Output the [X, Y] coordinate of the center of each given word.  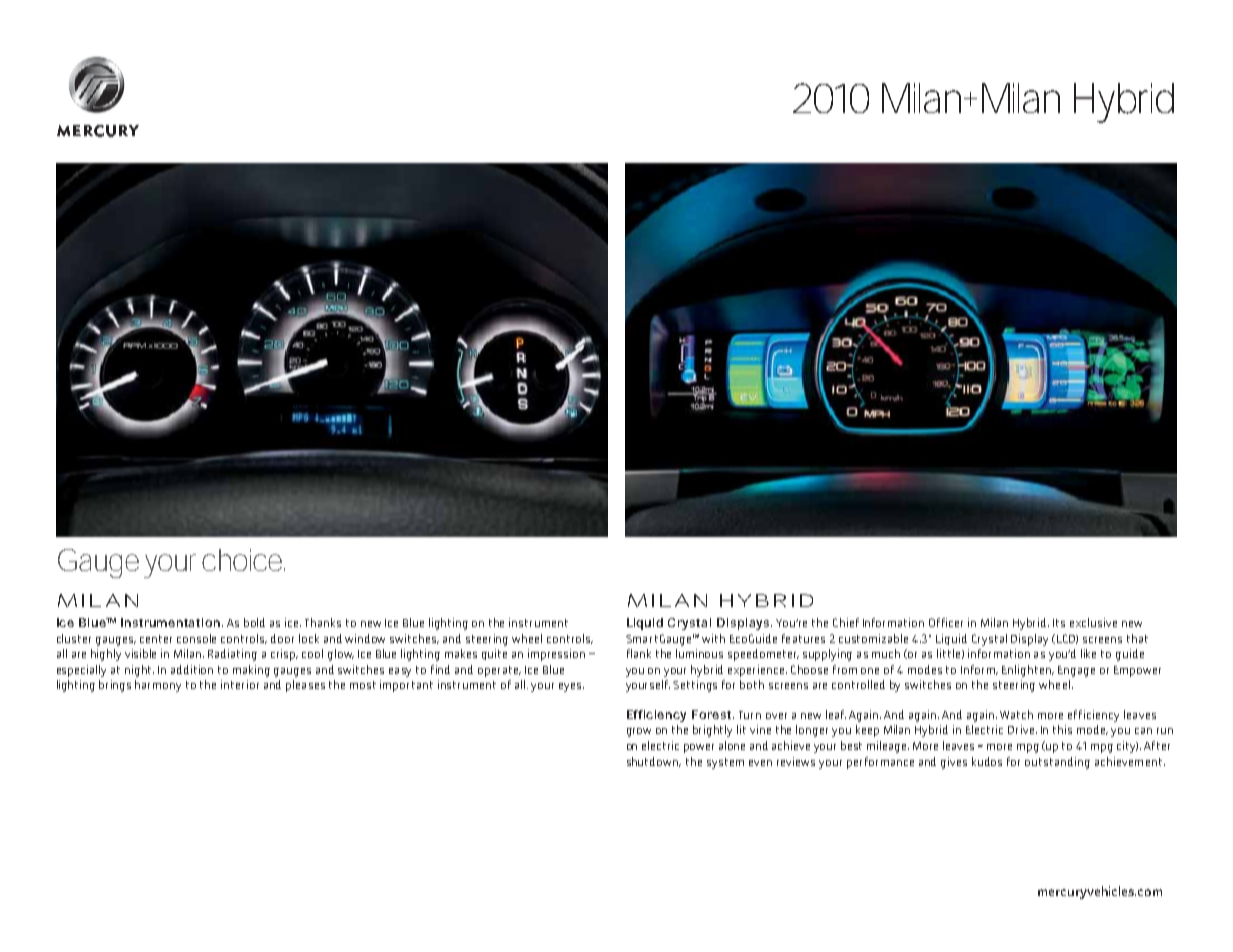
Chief [846, 622]
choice [243, 560]
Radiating [232, 655]
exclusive [1093, 622]
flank [639, 653]
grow [639, 732]
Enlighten [1027, 671]
